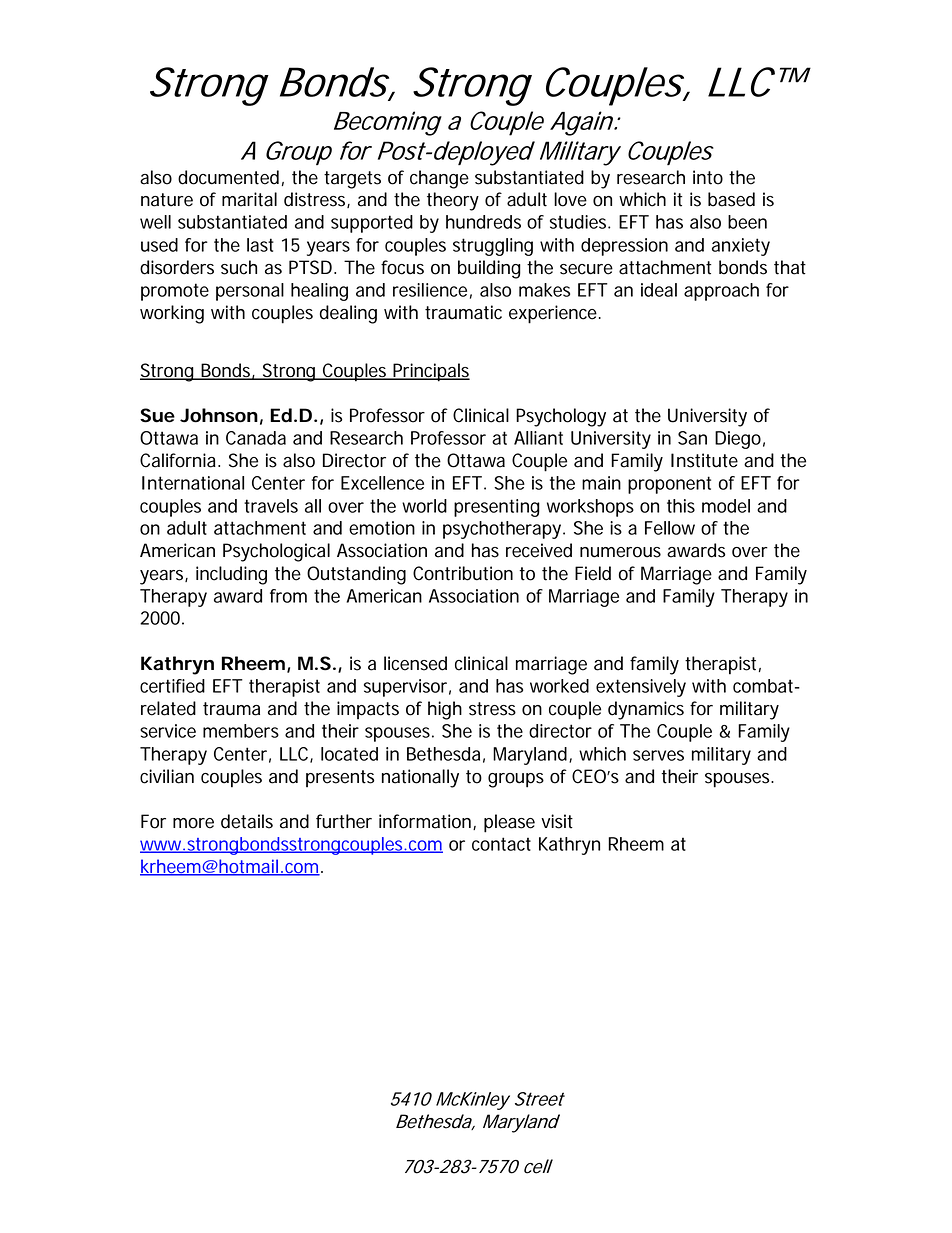  What do you see at coordinates (415, 663) in the screenshot?
I see `licensed` at bounding box center [415, 663].
